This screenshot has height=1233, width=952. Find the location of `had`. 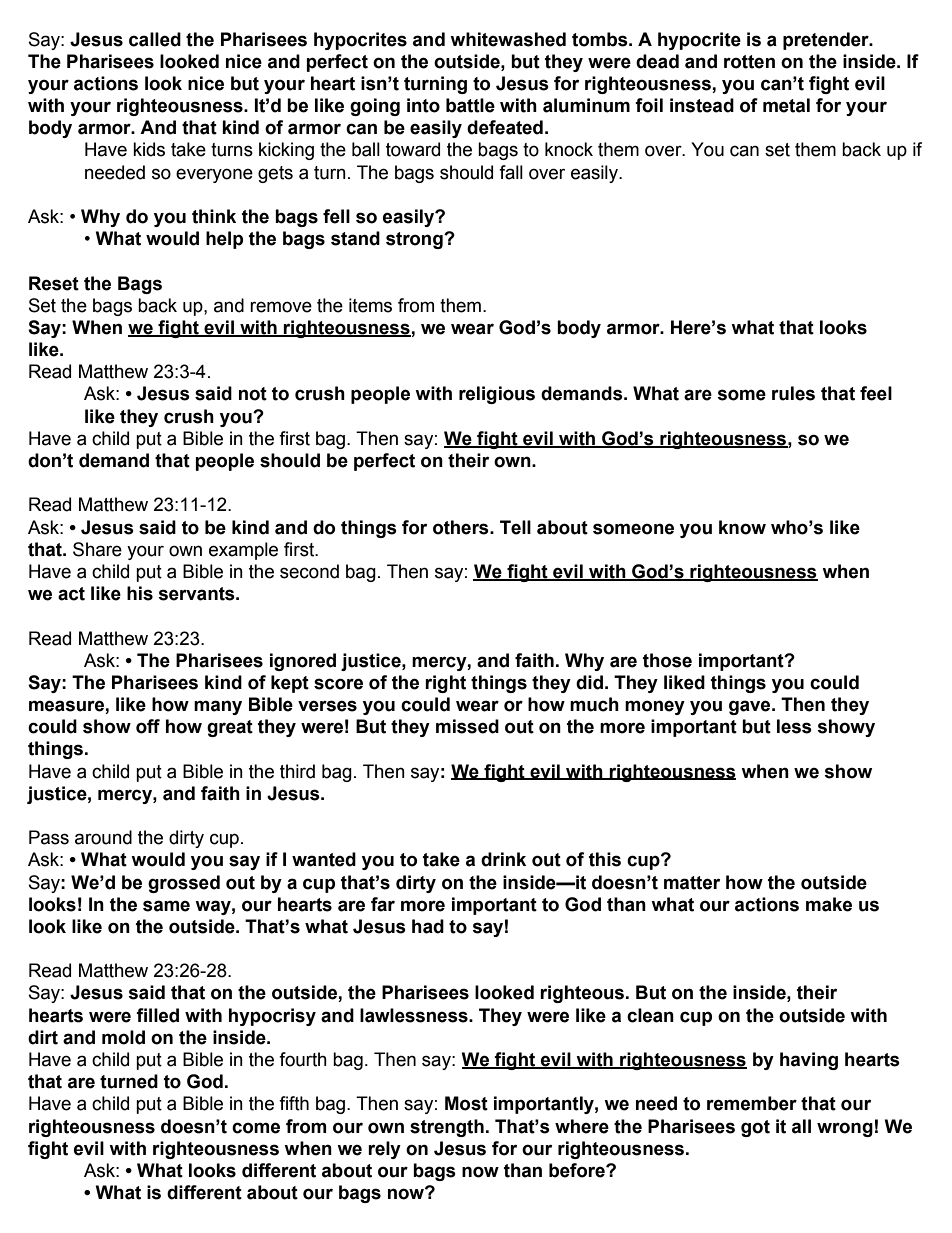

had is located at coordinates (428, 926).
